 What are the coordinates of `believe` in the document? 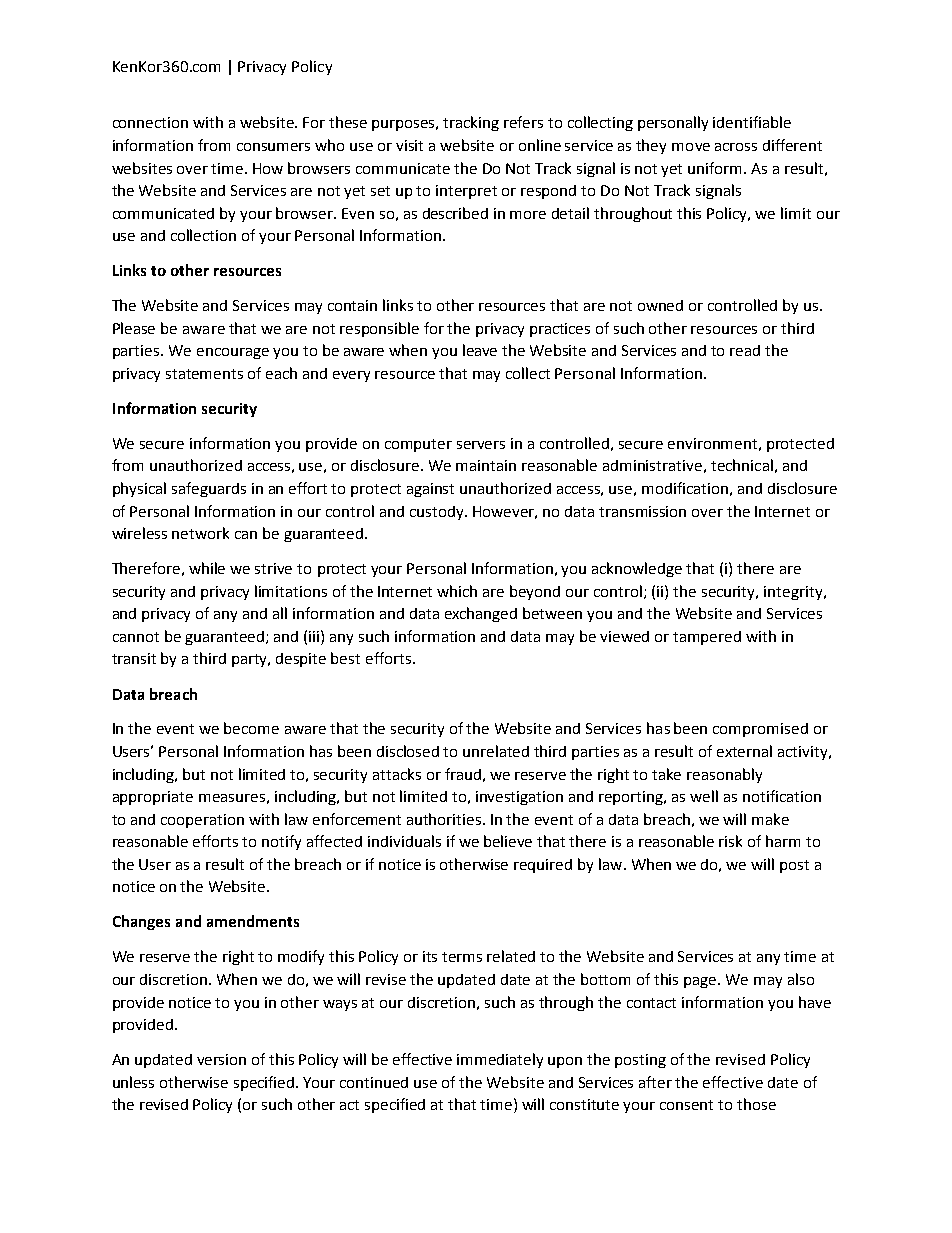 It's located at (508, 841).
